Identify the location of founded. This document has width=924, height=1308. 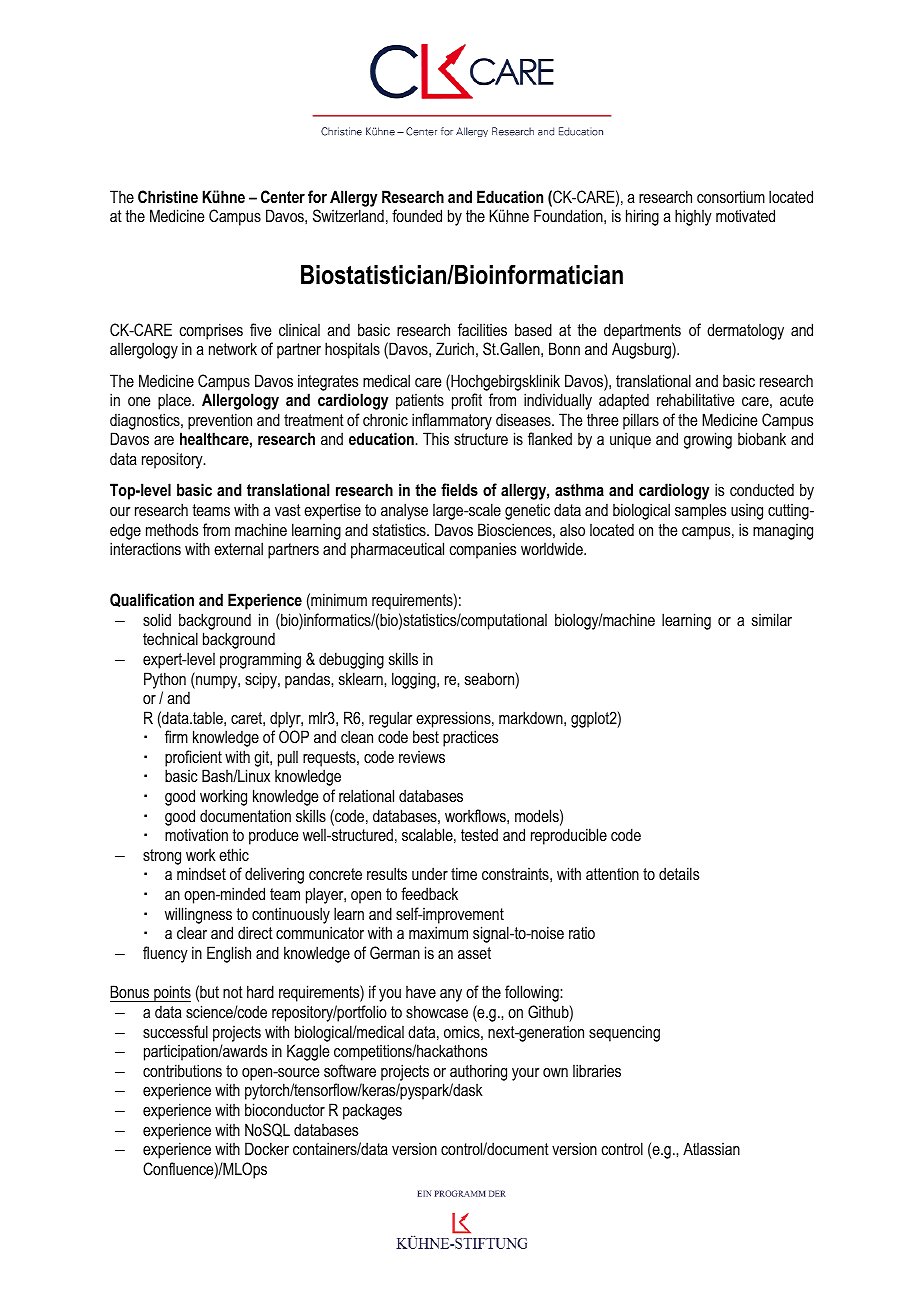
(417, 215).
